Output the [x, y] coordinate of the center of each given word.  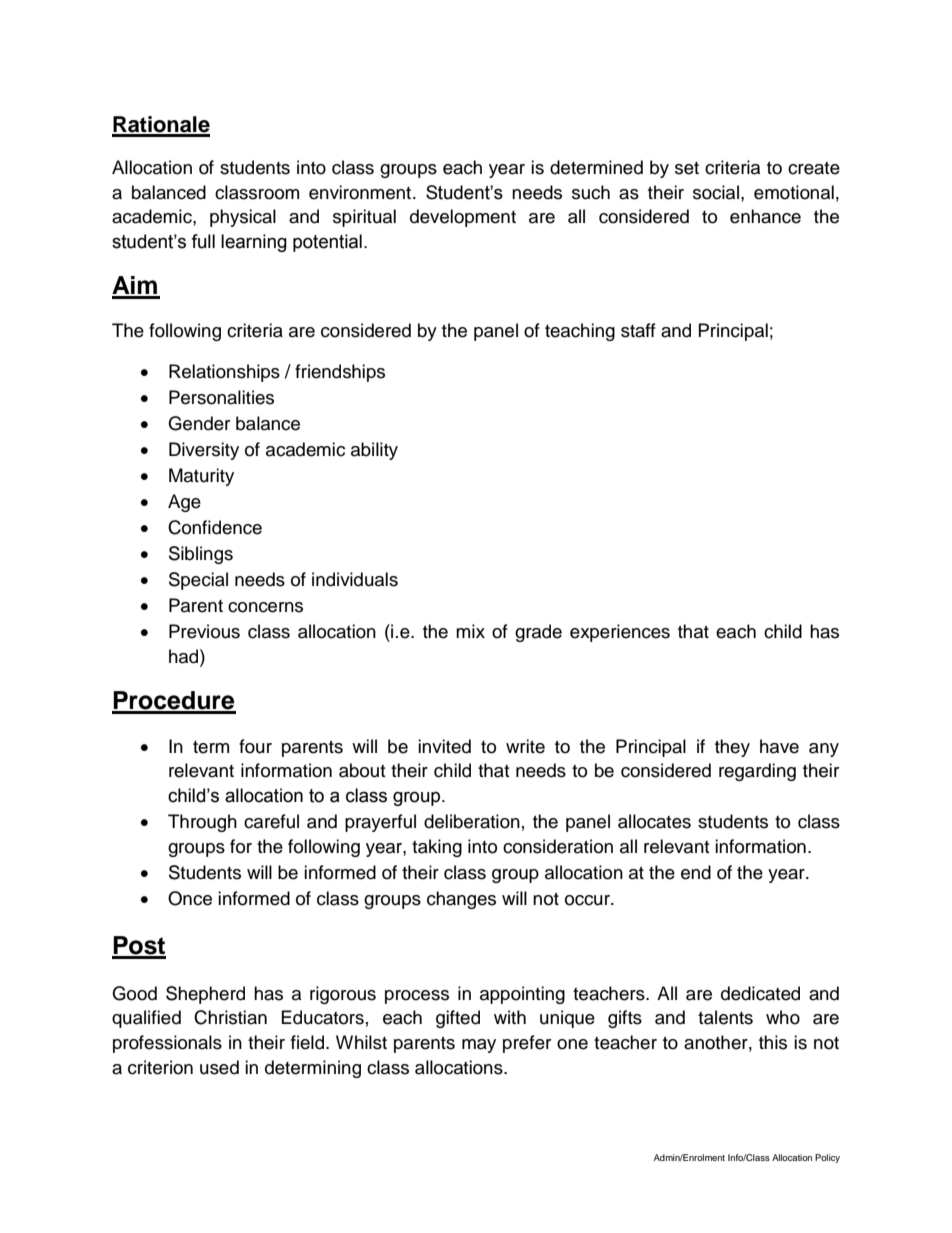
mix [470, 631]
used [219, 1067]
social [716, 192]
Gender [199, 423]
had [185, 656]
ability [374, 451]
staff [638, 330]
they [732, 748]
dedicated [760, 993]
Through [202, 823]
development [463, 218]
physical [243, 218]
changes [461, 900]
